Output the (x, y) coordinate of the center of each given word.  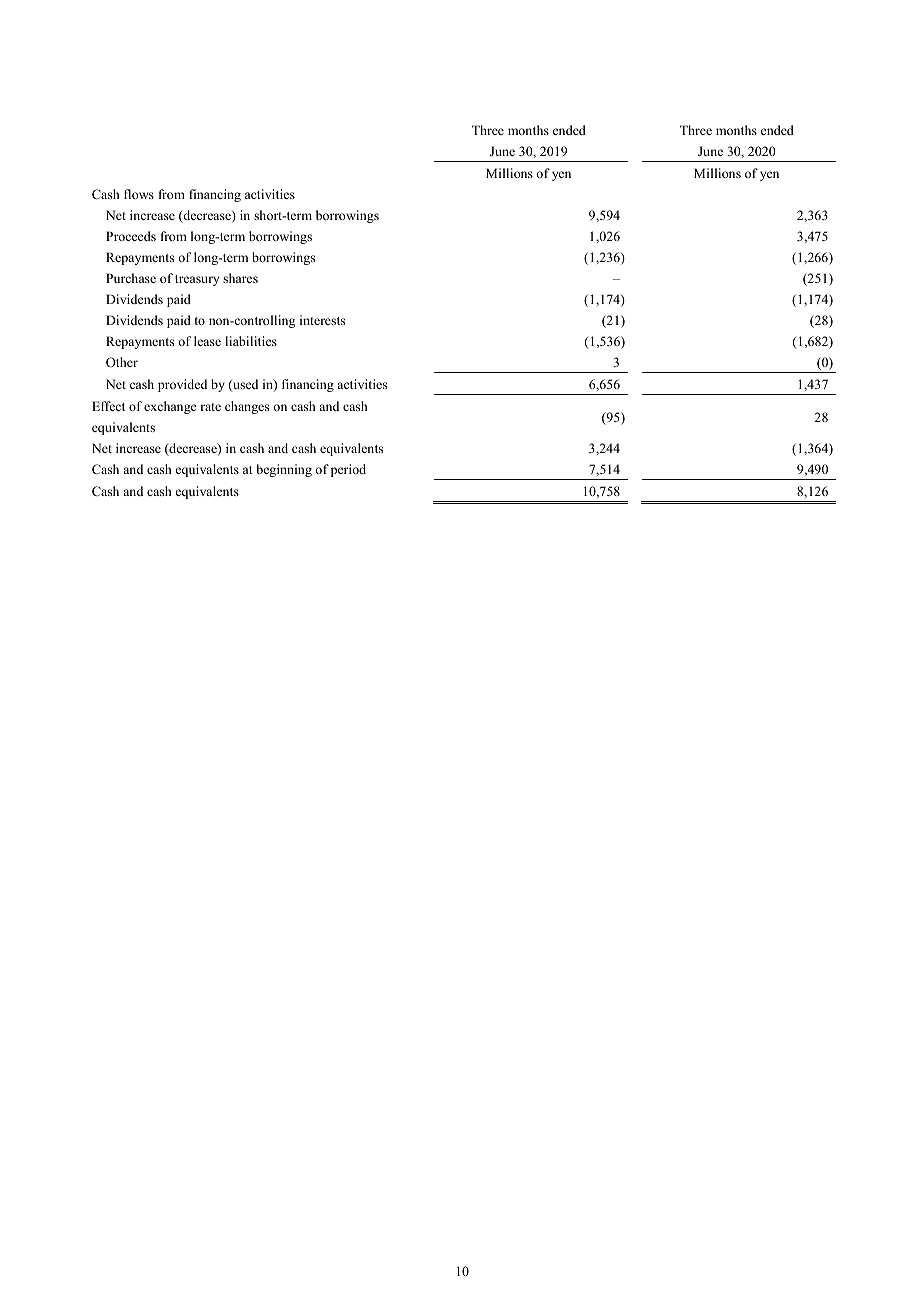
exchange (170, 407)
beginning (284, 470)
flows (139, 194)
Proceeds (131, 236)
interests (322, 320)
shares (240, 278)
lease (207, 341)
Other (122, 362)
